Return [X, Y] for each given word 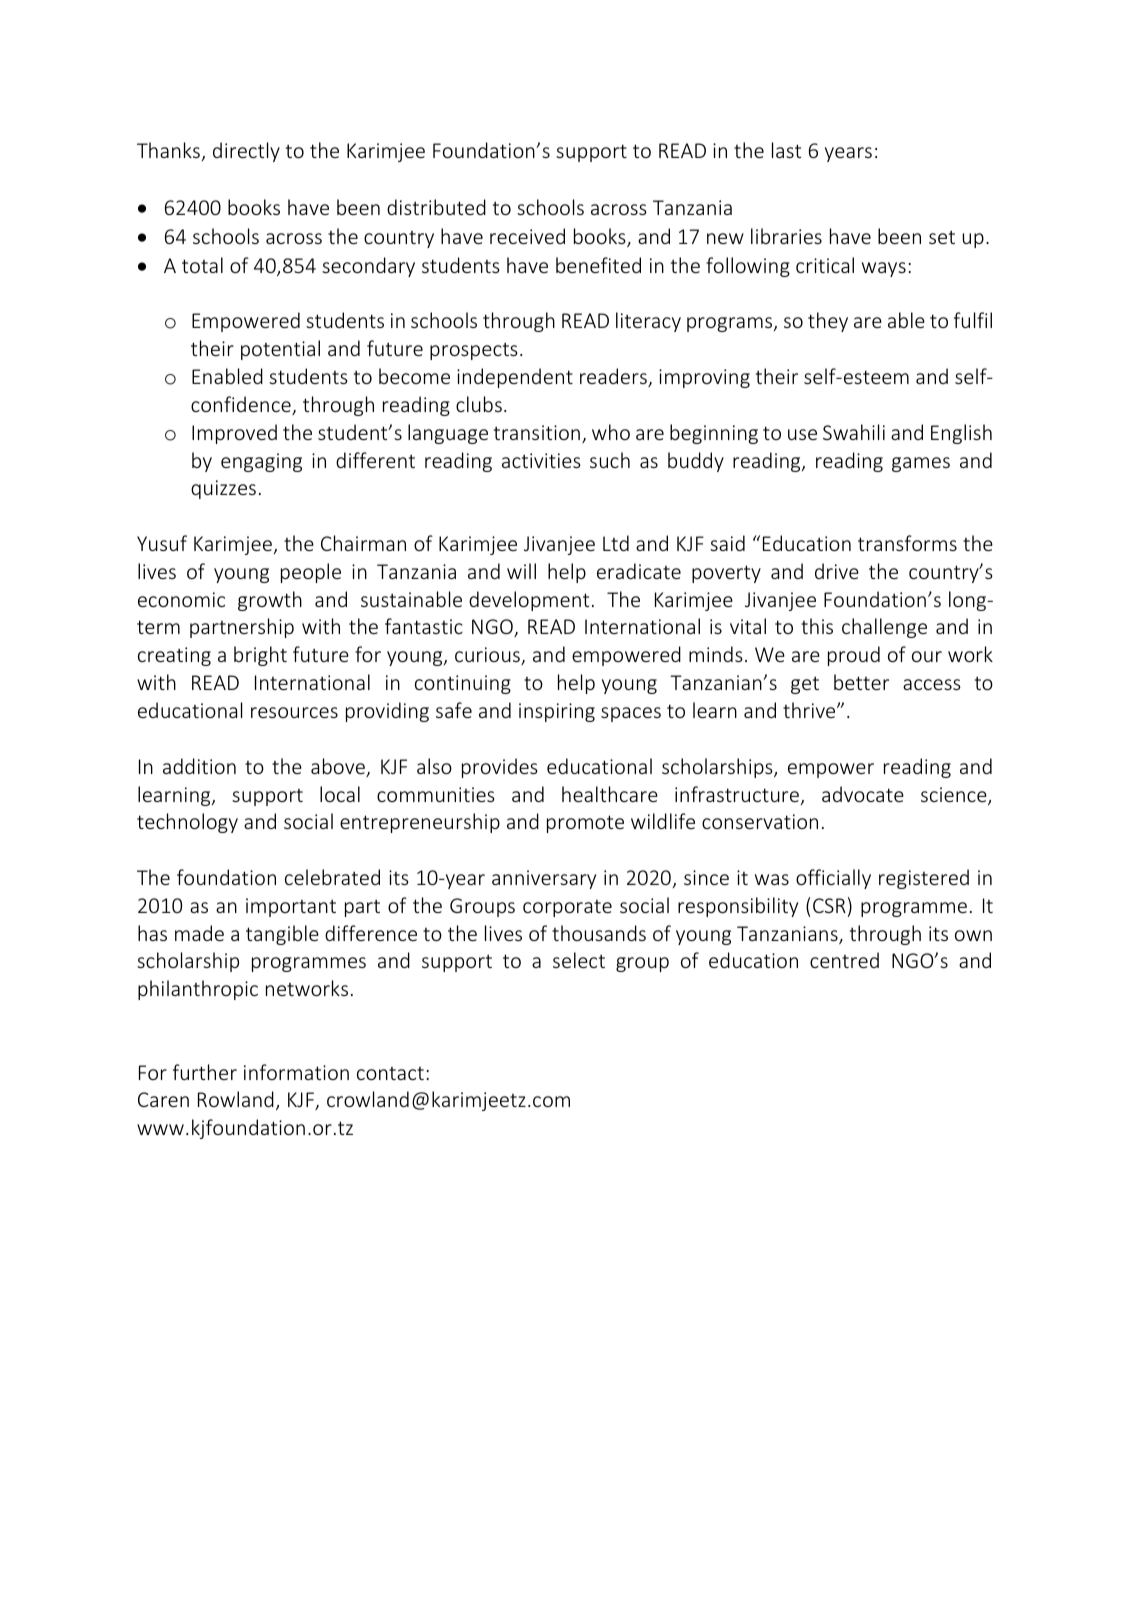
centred [844, 960]
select [579, 960]
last [786, 150]
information [296, 1072]
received [527, 236]
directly [246, 152]
